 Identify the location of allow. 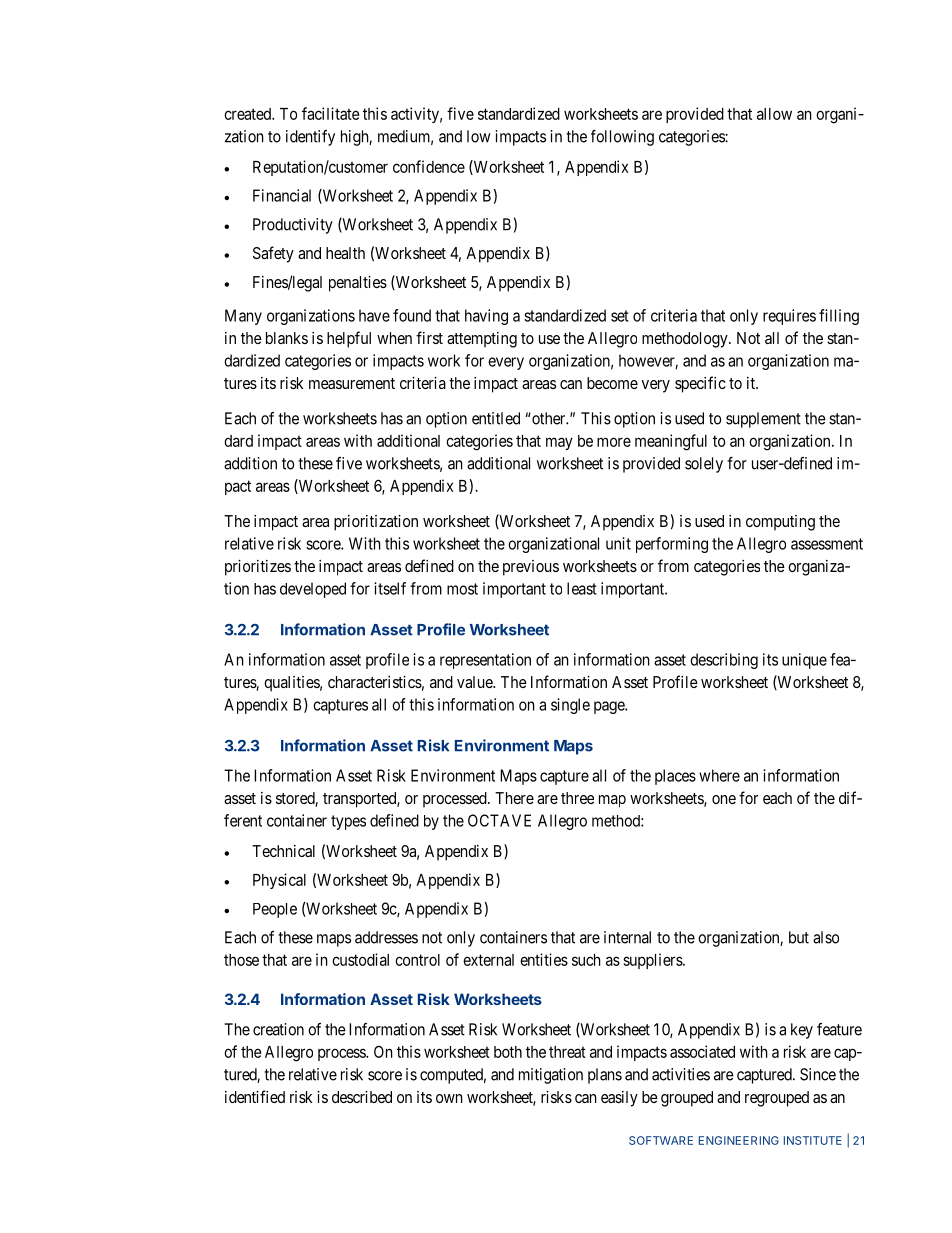
(774, 114).
